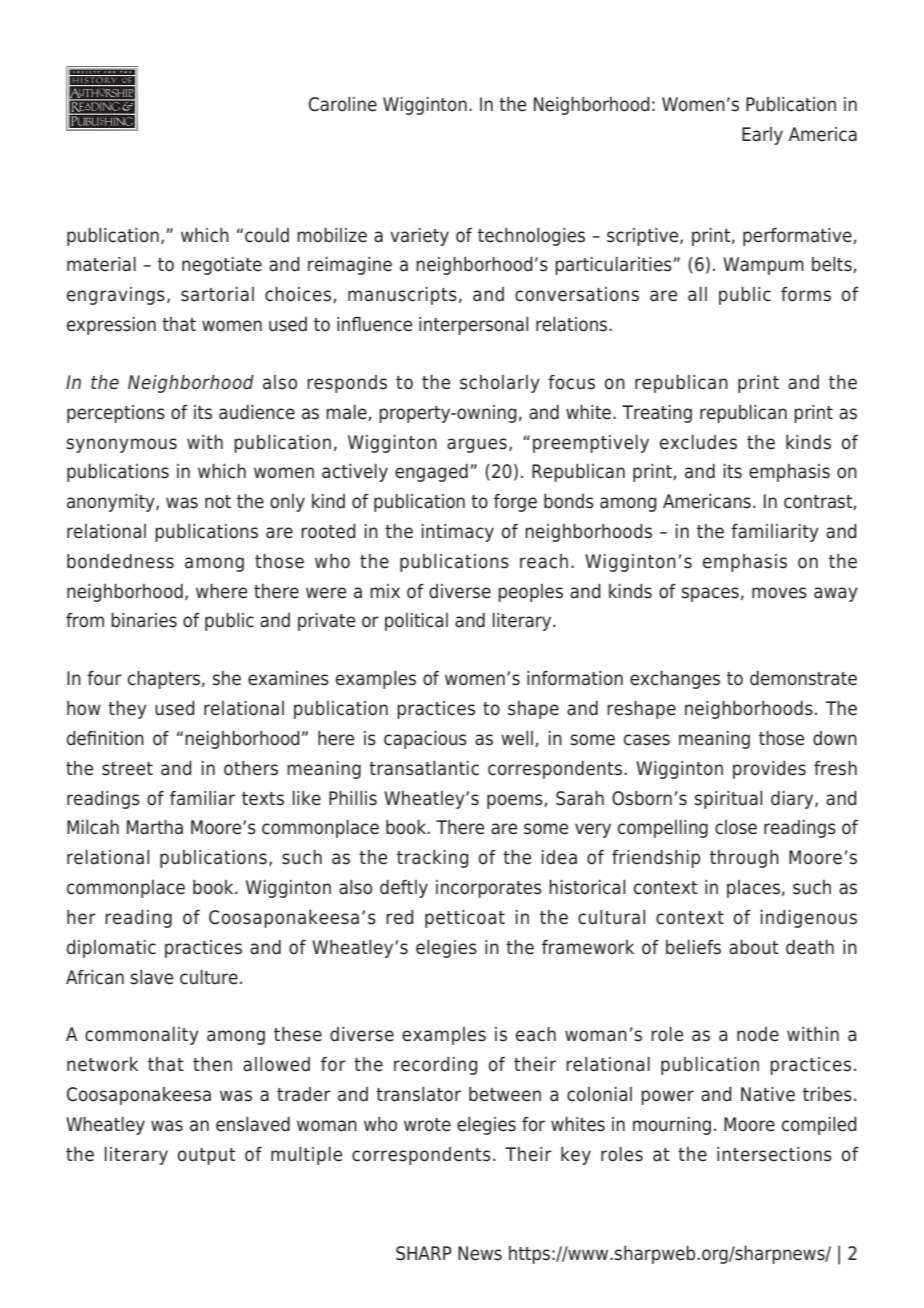  Describe the element at coordinates (698, 442) in the document. I see `excludes` at that location.
